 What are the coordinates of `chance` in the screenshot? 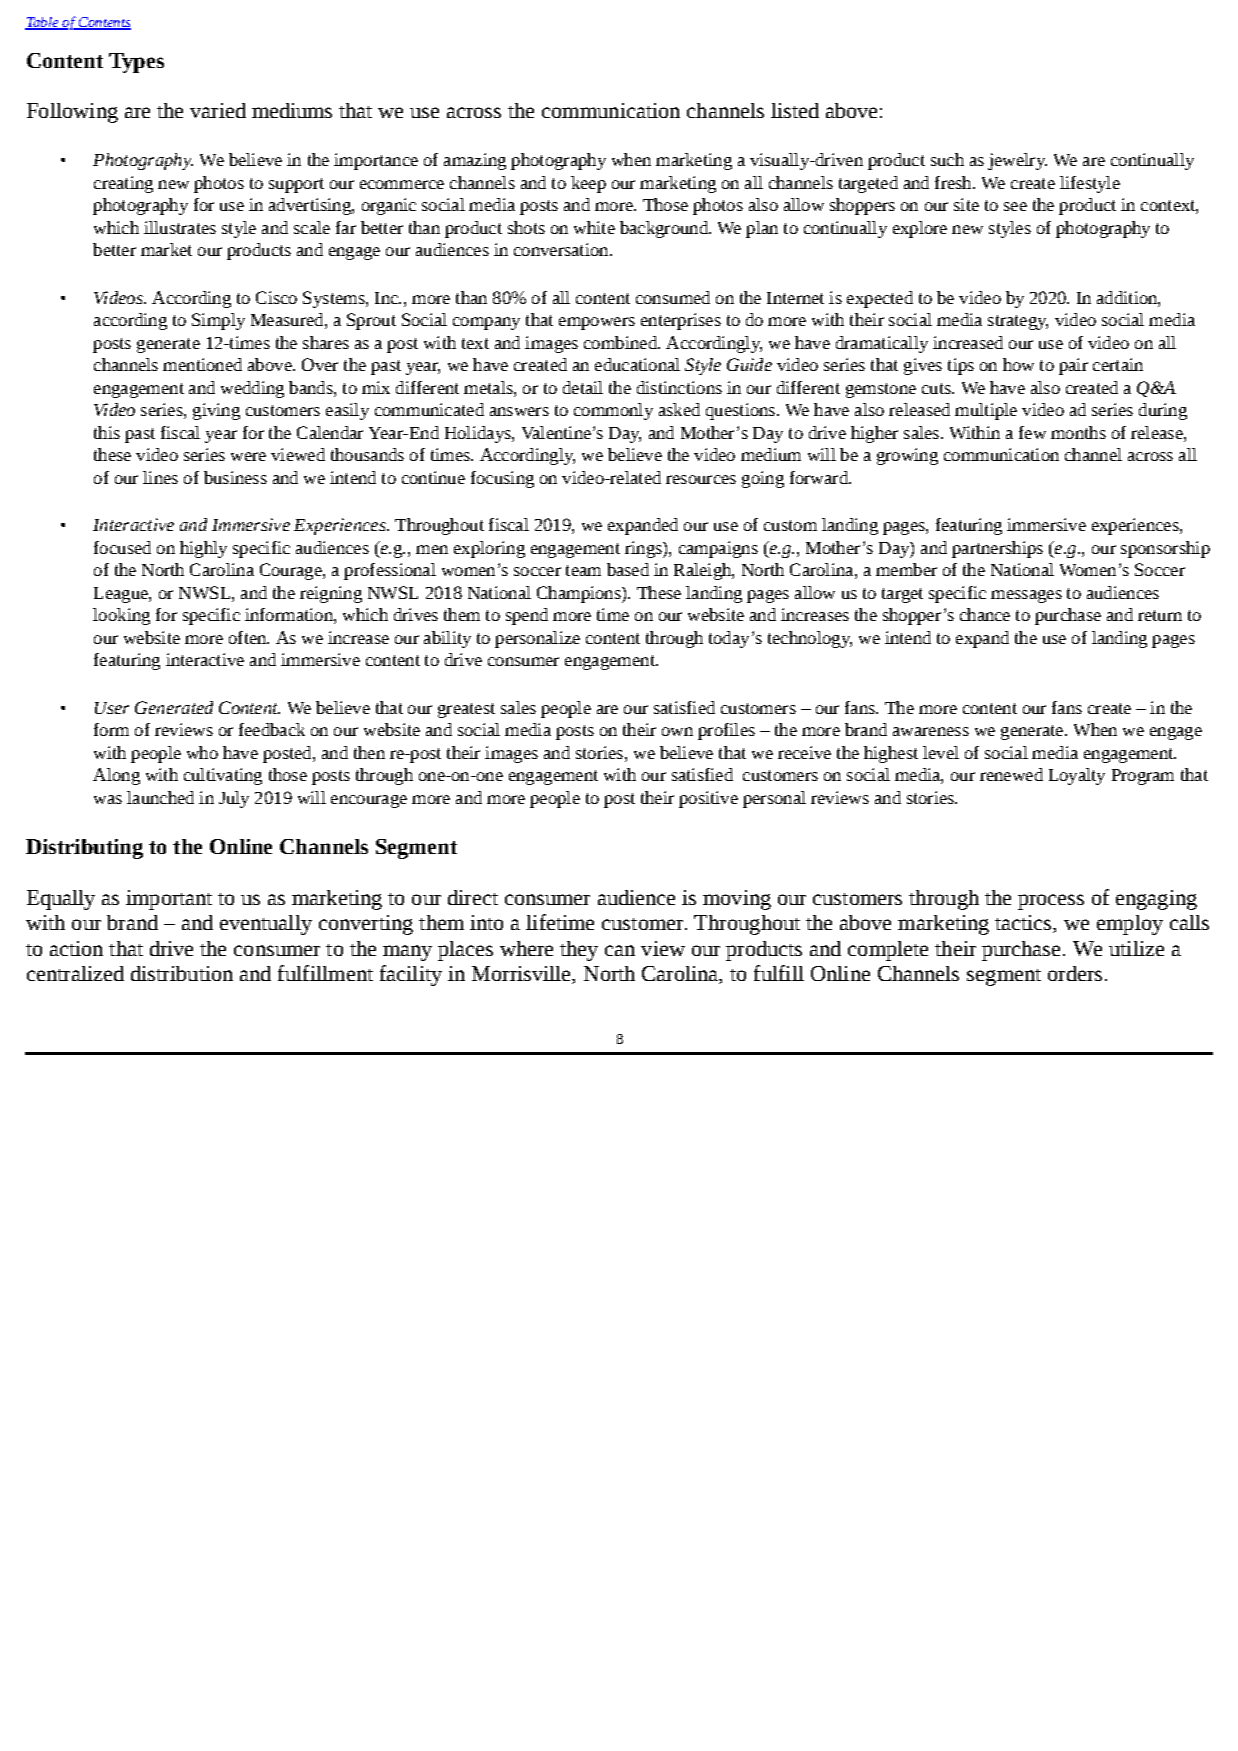 It's located at (985, 614).
